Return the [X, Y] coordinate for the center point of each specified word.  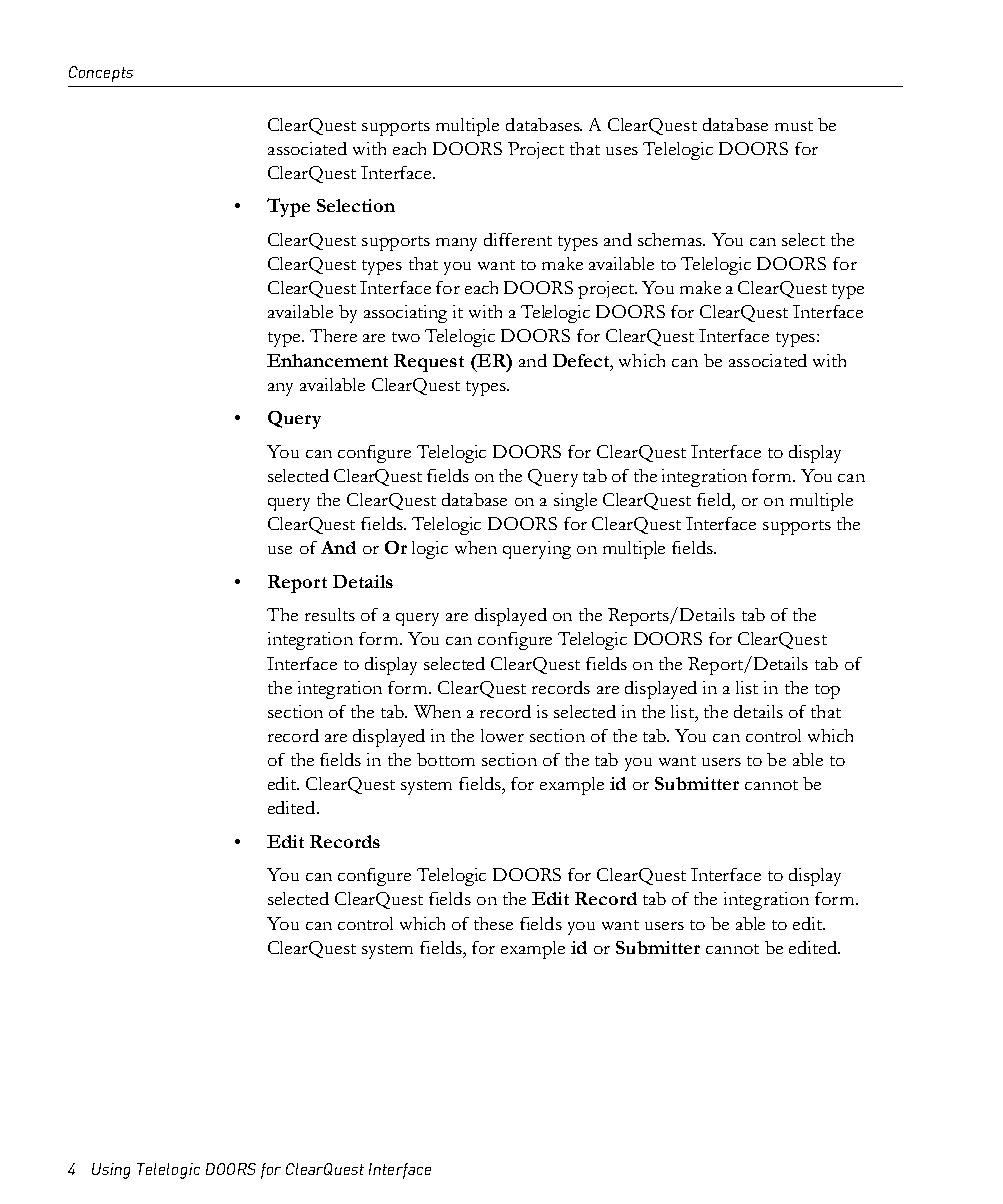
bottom [446, 759]
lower [502, 735]
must [794, 126]
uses [622, 151]
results [330, 614]
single [575, 502]
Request [429, 363]
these [493, 923]
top [827, 691]
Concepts [101, 74]
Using [111, 1171]
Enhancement [327, 360]
